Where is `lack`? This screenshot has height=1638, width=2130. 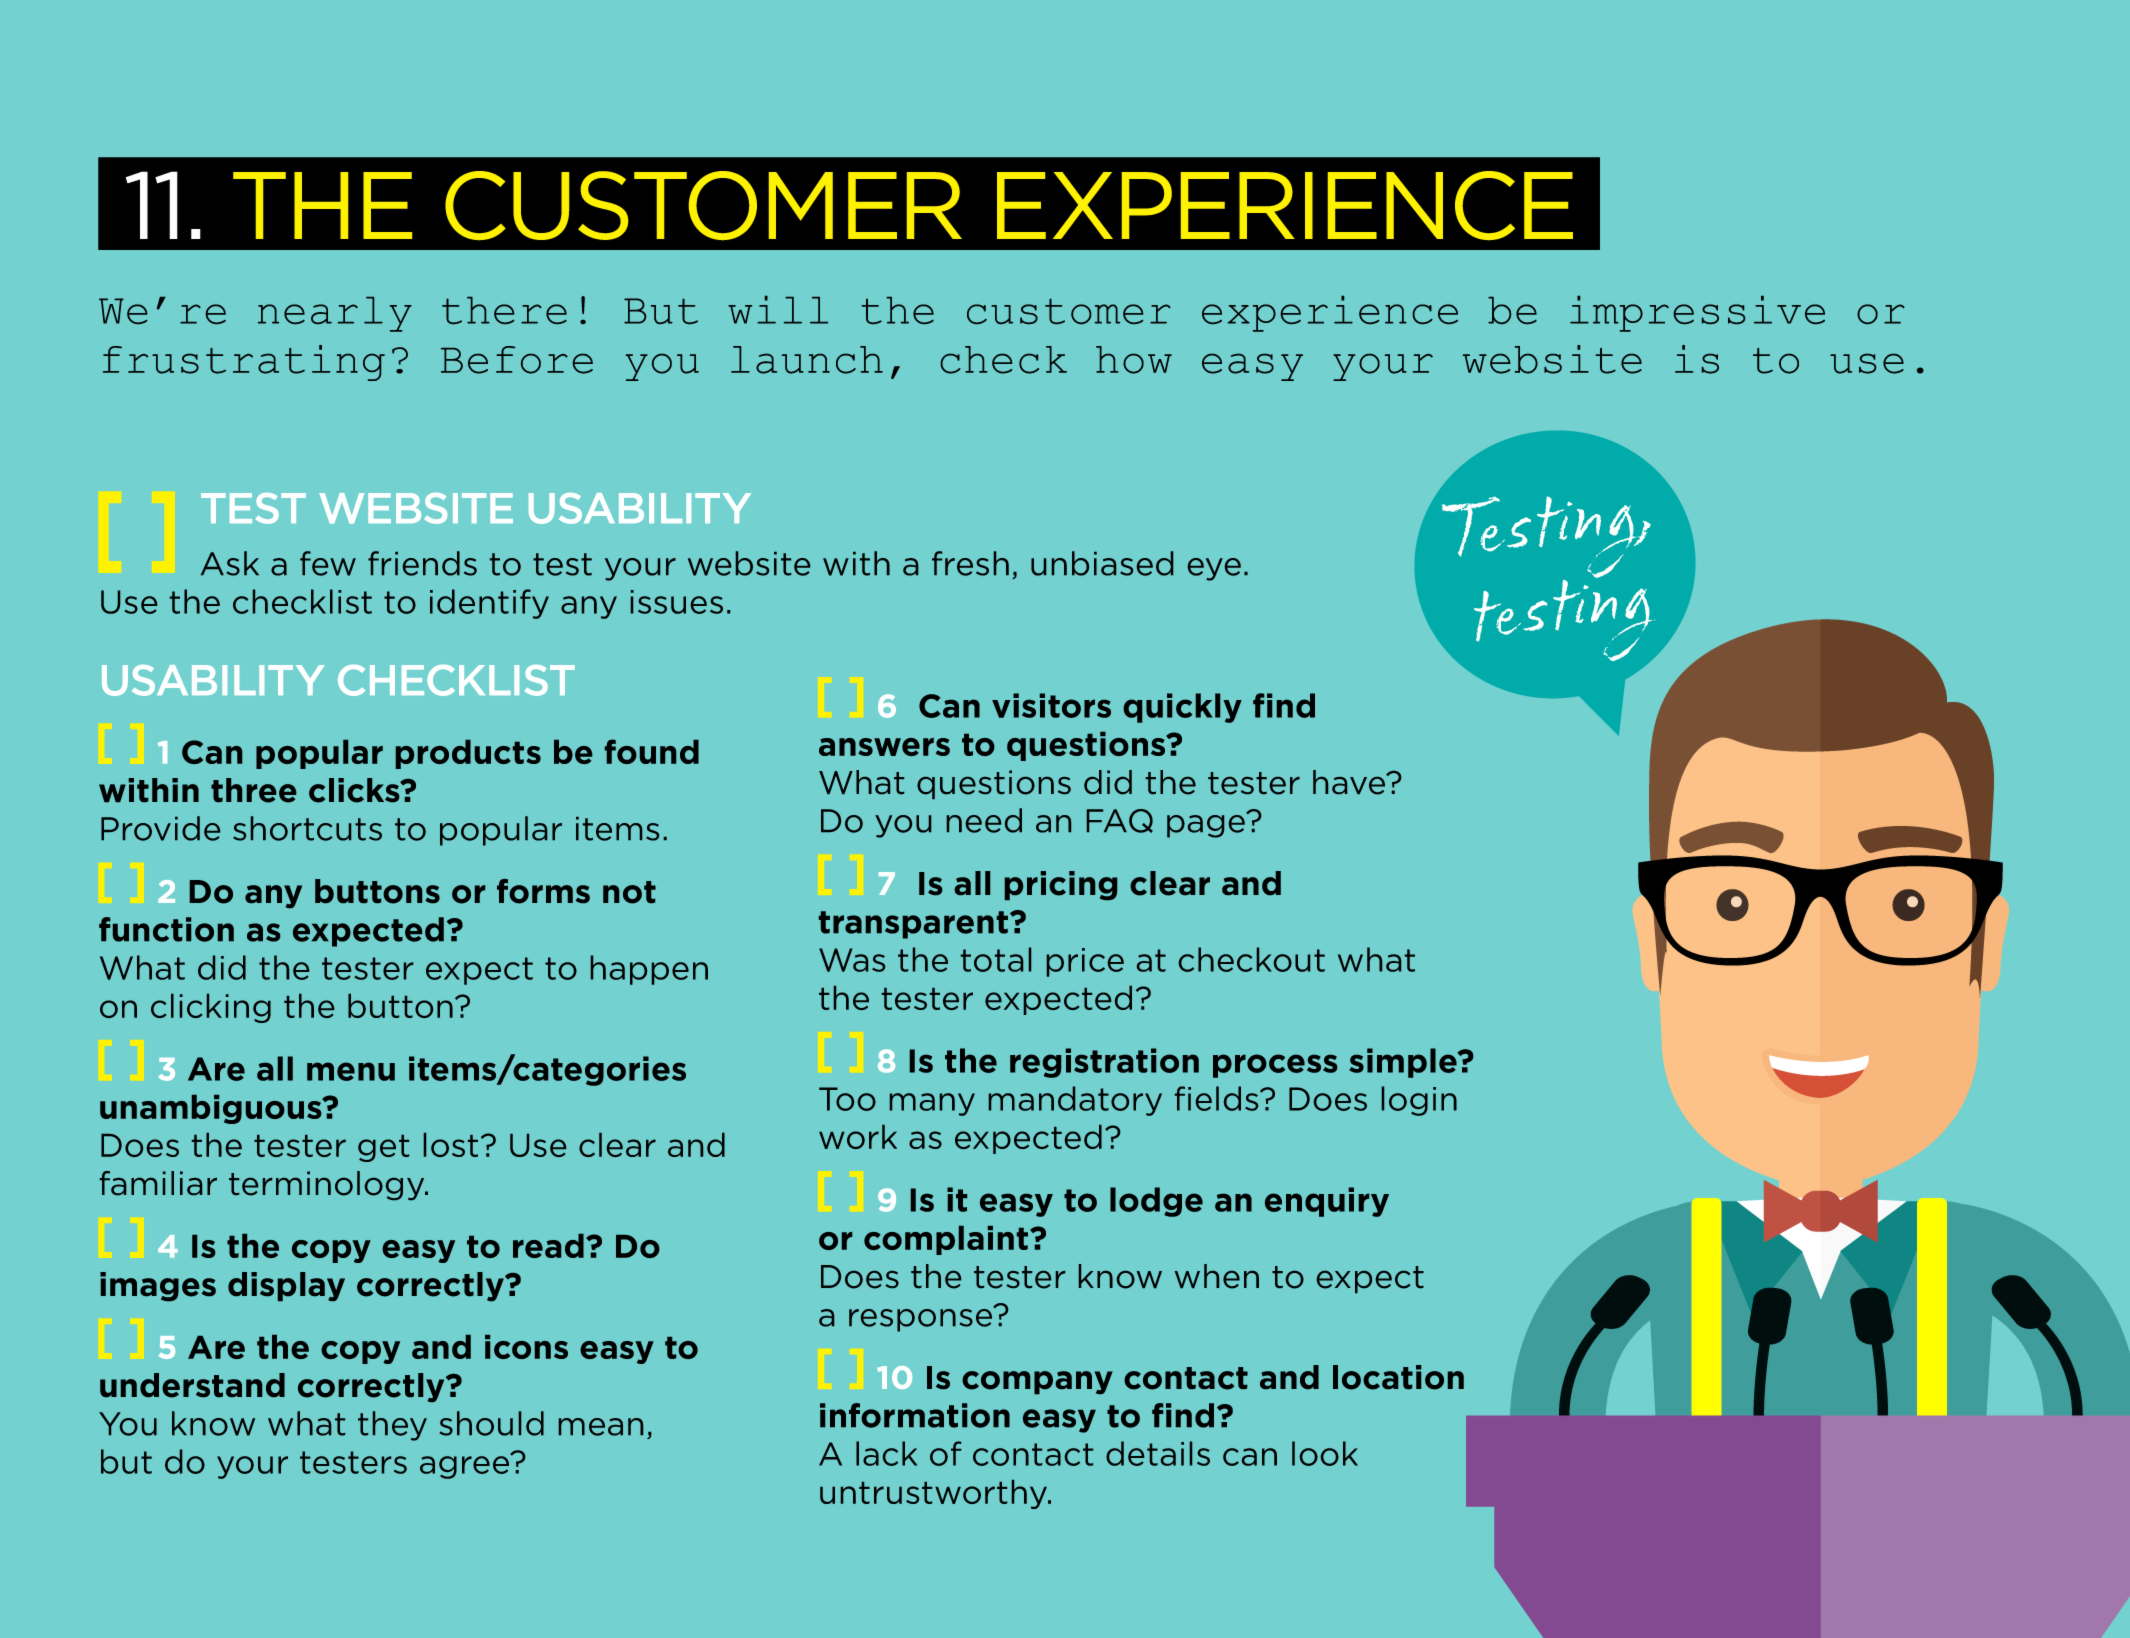
lack is located at coordinates (886, 1453).
